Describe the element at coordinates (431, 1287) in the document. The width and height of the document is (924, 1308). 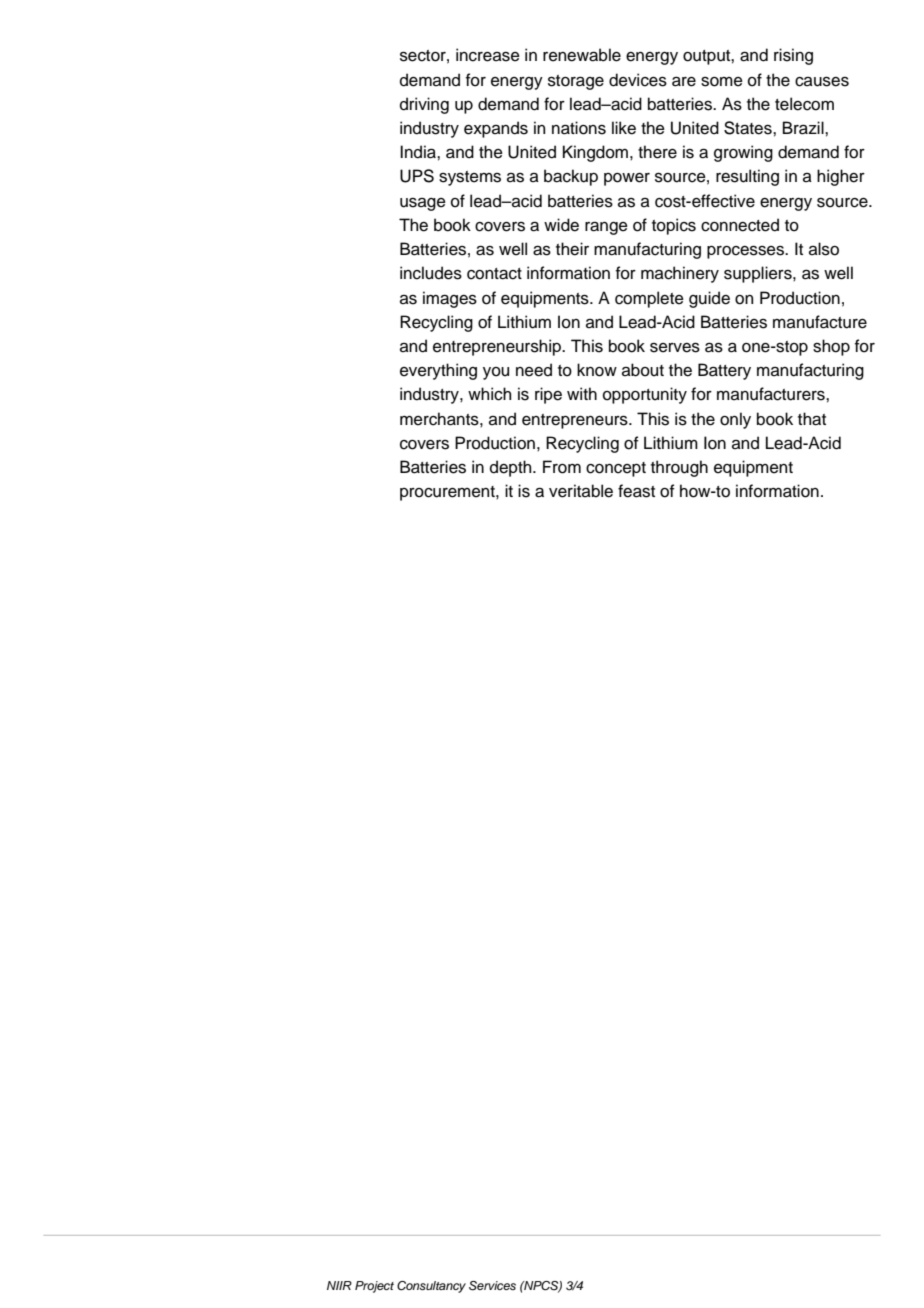
I see `Consultancy` at that location.
